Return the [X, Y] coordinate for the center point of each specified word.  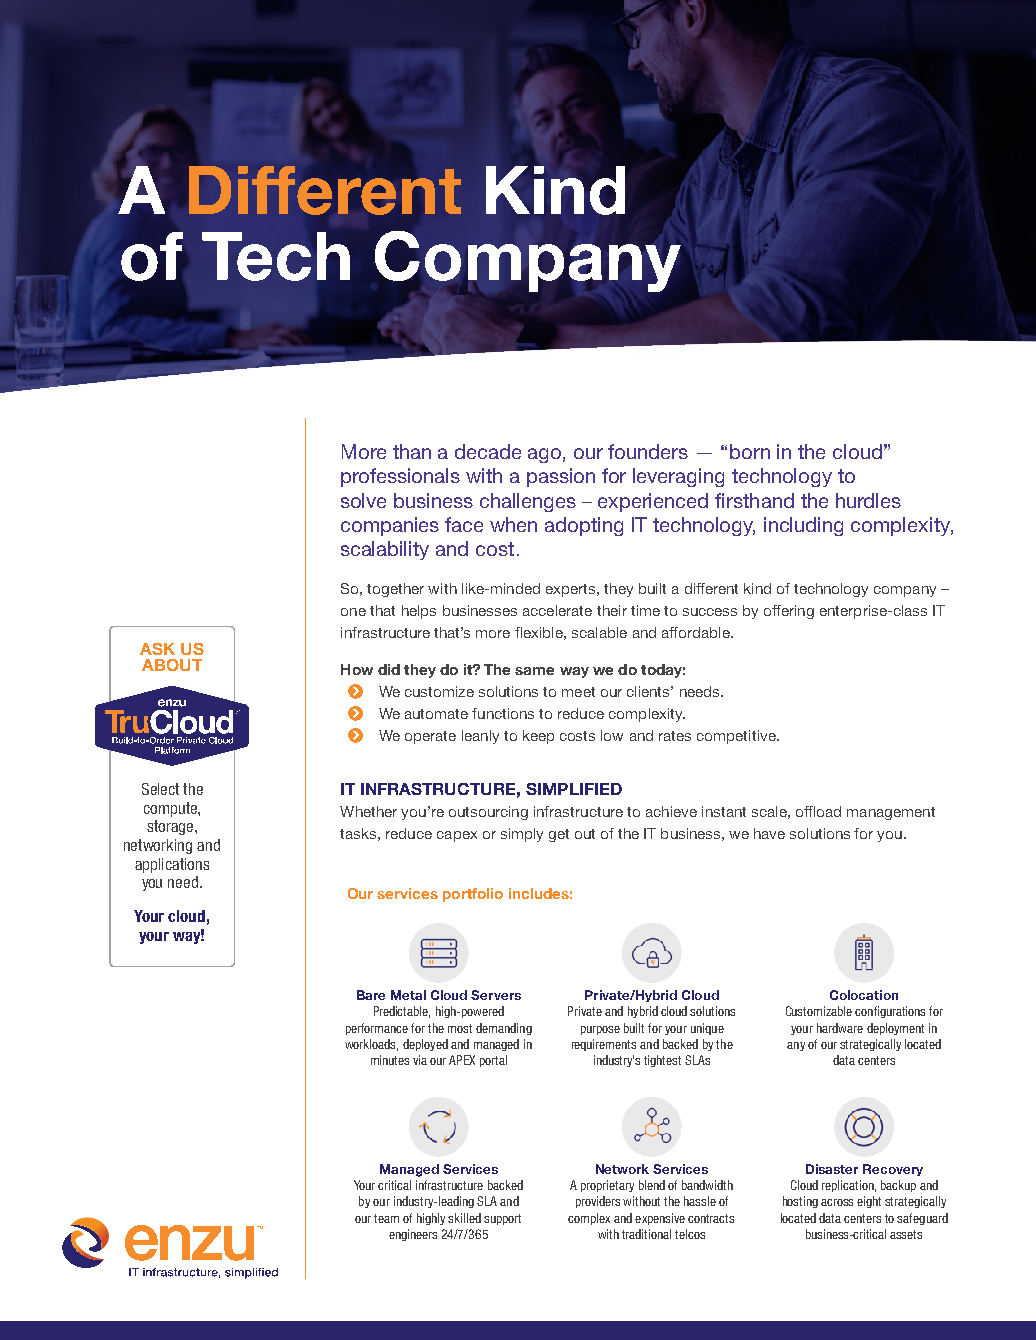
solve [363, 500]
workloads [371, 1045]
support [502, 1219]
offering [789, 612]
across [837, 1202]
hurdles [868, 500]
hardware [840, 1028]
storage [171, 827]
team [386, 1218]
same [534, 671]
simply [522, 835]
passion [561, 477]
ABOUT [172, 665]
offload [818, 811]
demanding [504, 1029]
